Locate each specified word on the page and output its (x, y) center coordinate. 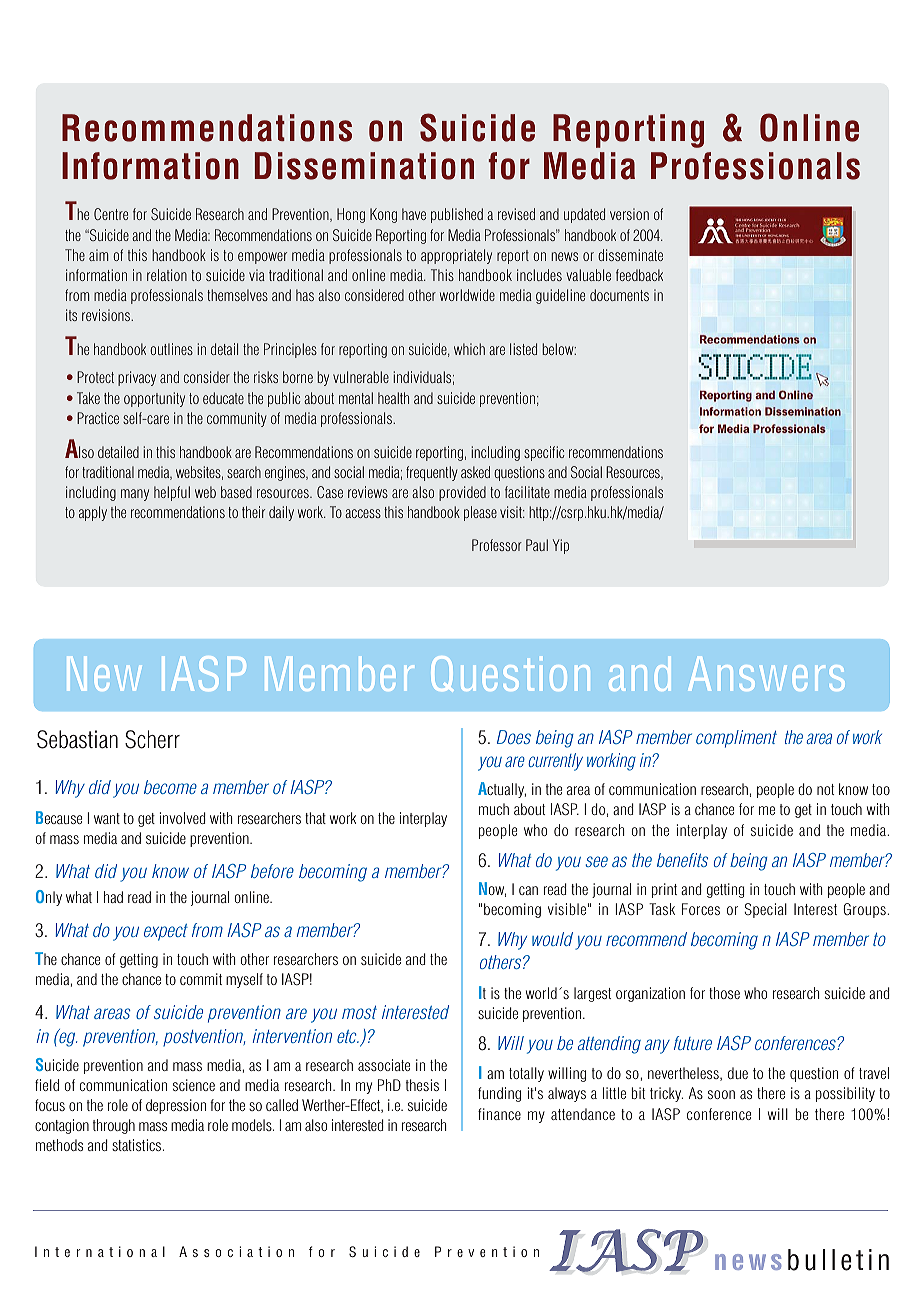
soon (721, 1094)
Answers (766, 674)
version (629, 214)
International (100, 1251)
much (494, 809)
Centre (111, 214)
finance (499, 1114)
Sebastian (77, 739)
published (457, 215)
